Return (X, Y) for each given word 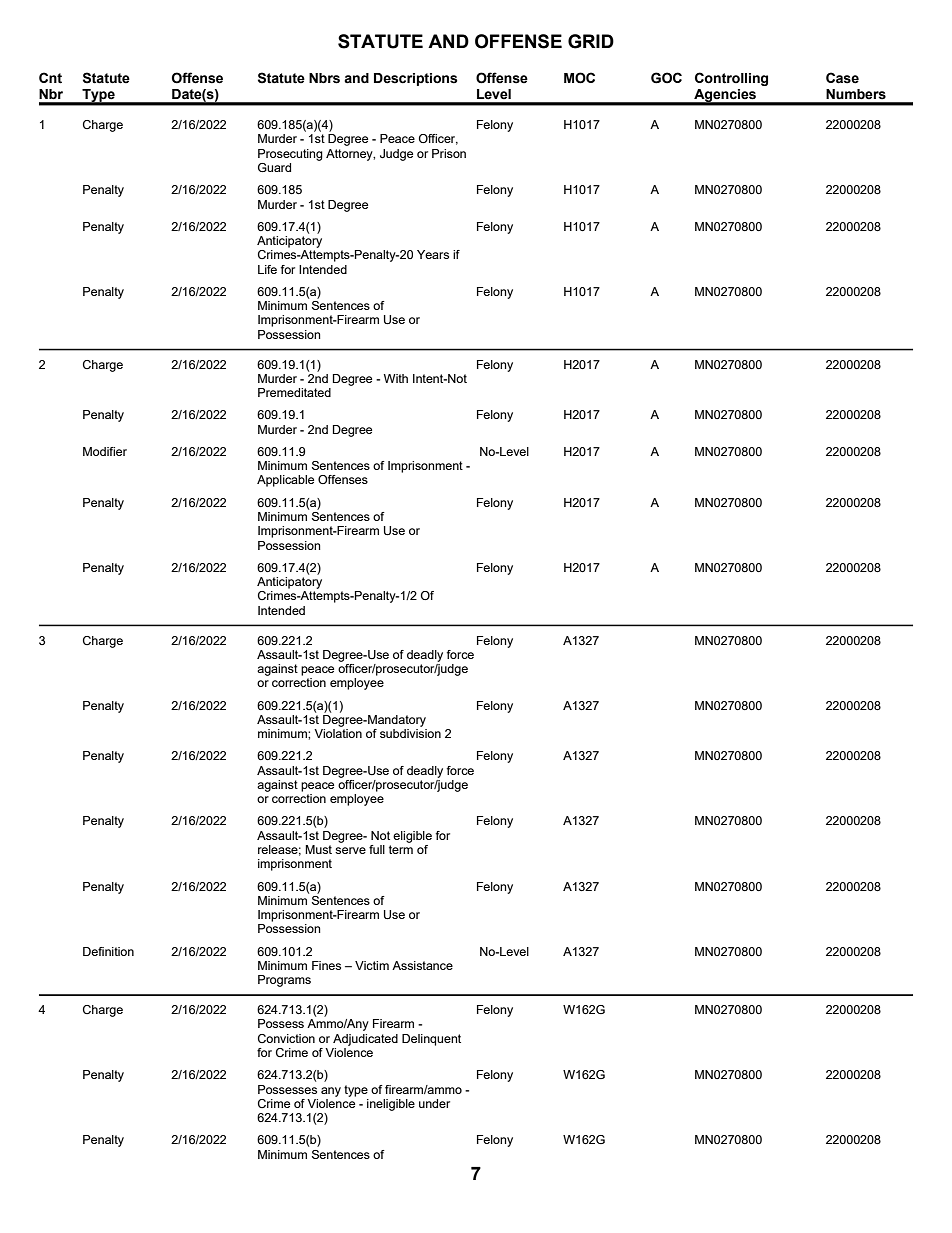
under (434, 1103)
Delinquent (431, 1040)
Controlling (731, 79)
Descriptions (416, 79)
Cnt (50, 78)
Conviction (286, 1038)
